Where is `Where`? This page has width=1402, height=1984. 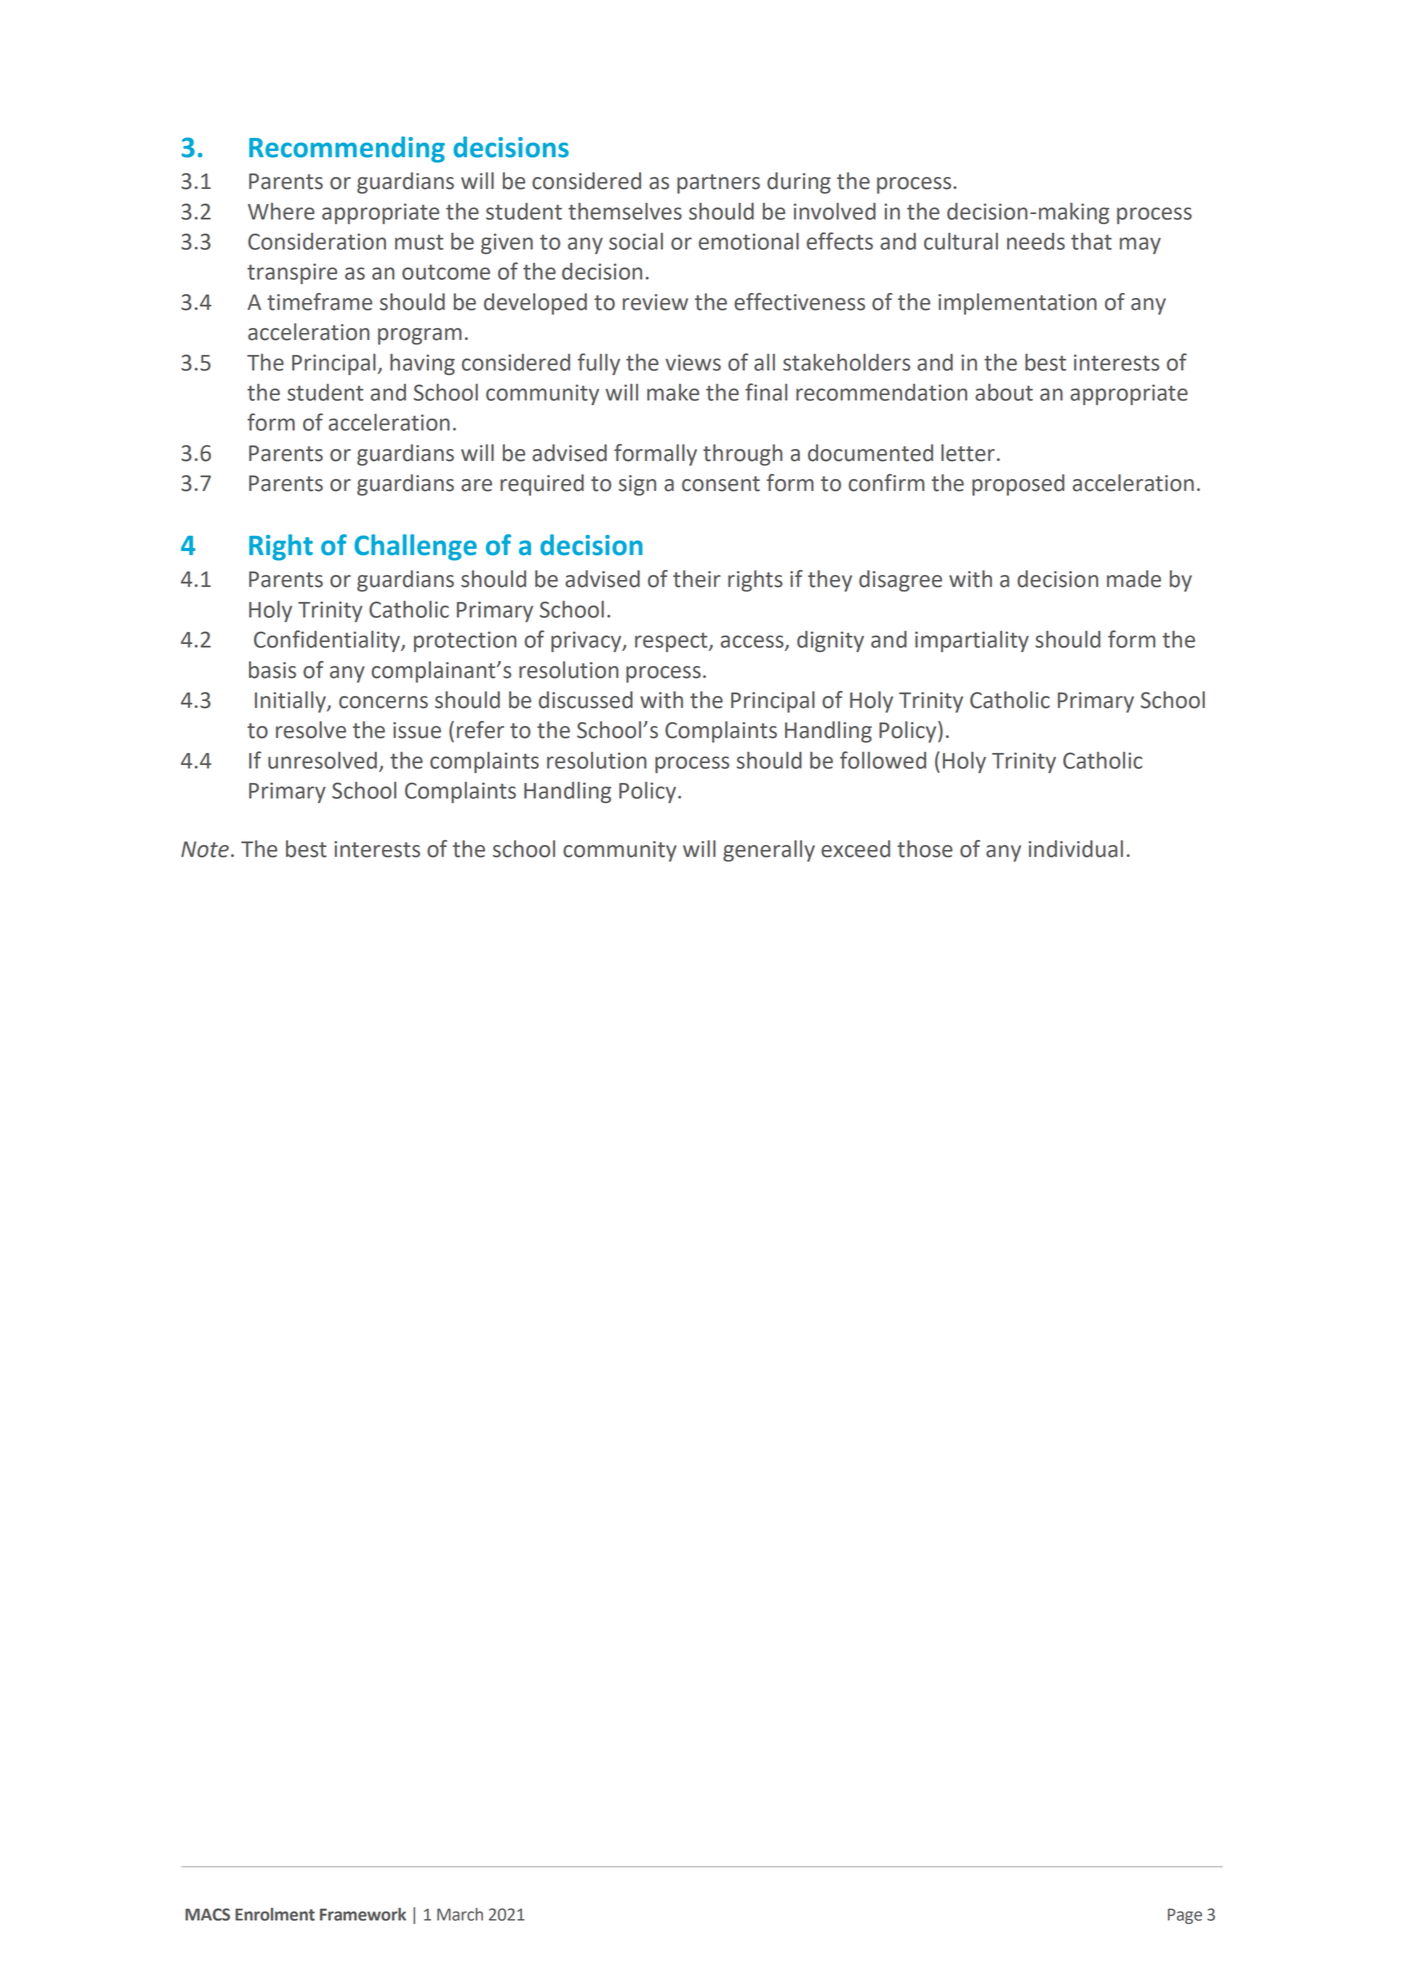
Where is located at coordinates (281, 211).
